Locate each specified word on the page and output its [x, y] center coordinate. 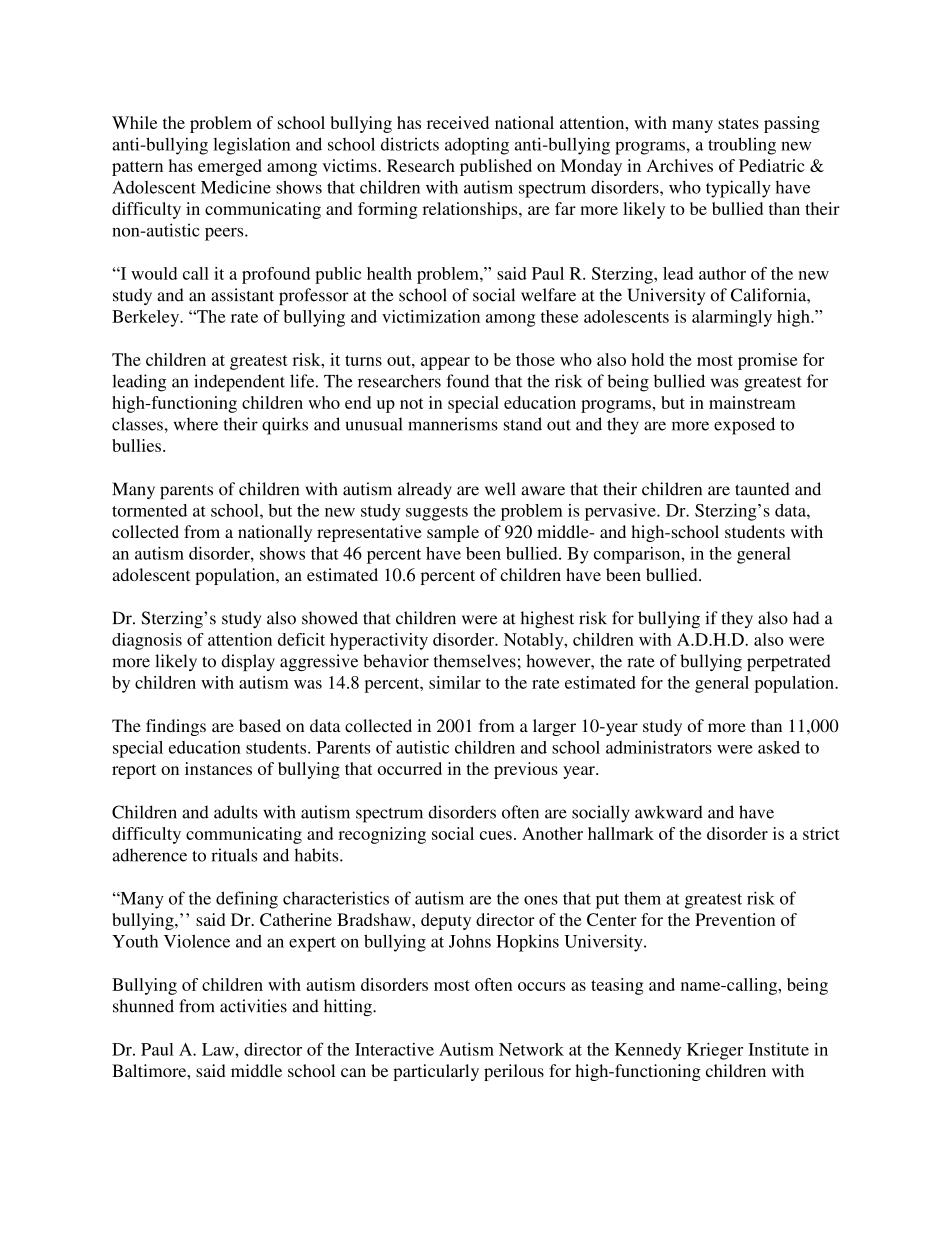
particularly [436, 1072]
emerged [230, 167]
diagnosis [147, 641]
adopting [477, 146]
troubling [742, 146]
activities [253, 1006]
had [806, 618]
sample [453, 533]
